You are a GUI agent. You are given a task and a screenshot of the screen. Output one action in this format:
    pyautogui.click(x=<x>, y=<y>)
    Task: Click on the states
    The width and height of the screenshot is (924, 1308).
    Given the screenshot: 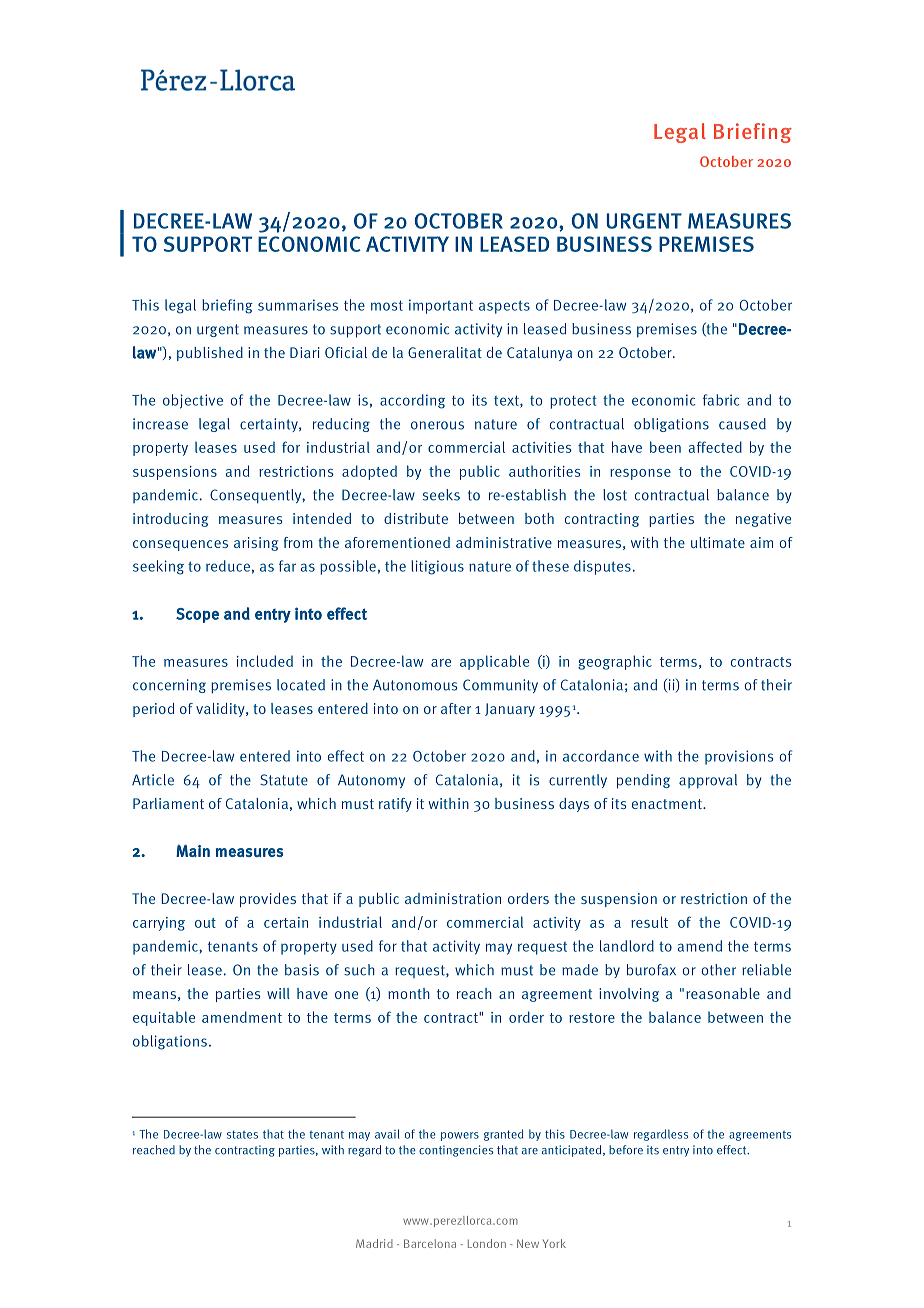 What is the action you would take?
    pyautogui.click(x=242, y=1134)
